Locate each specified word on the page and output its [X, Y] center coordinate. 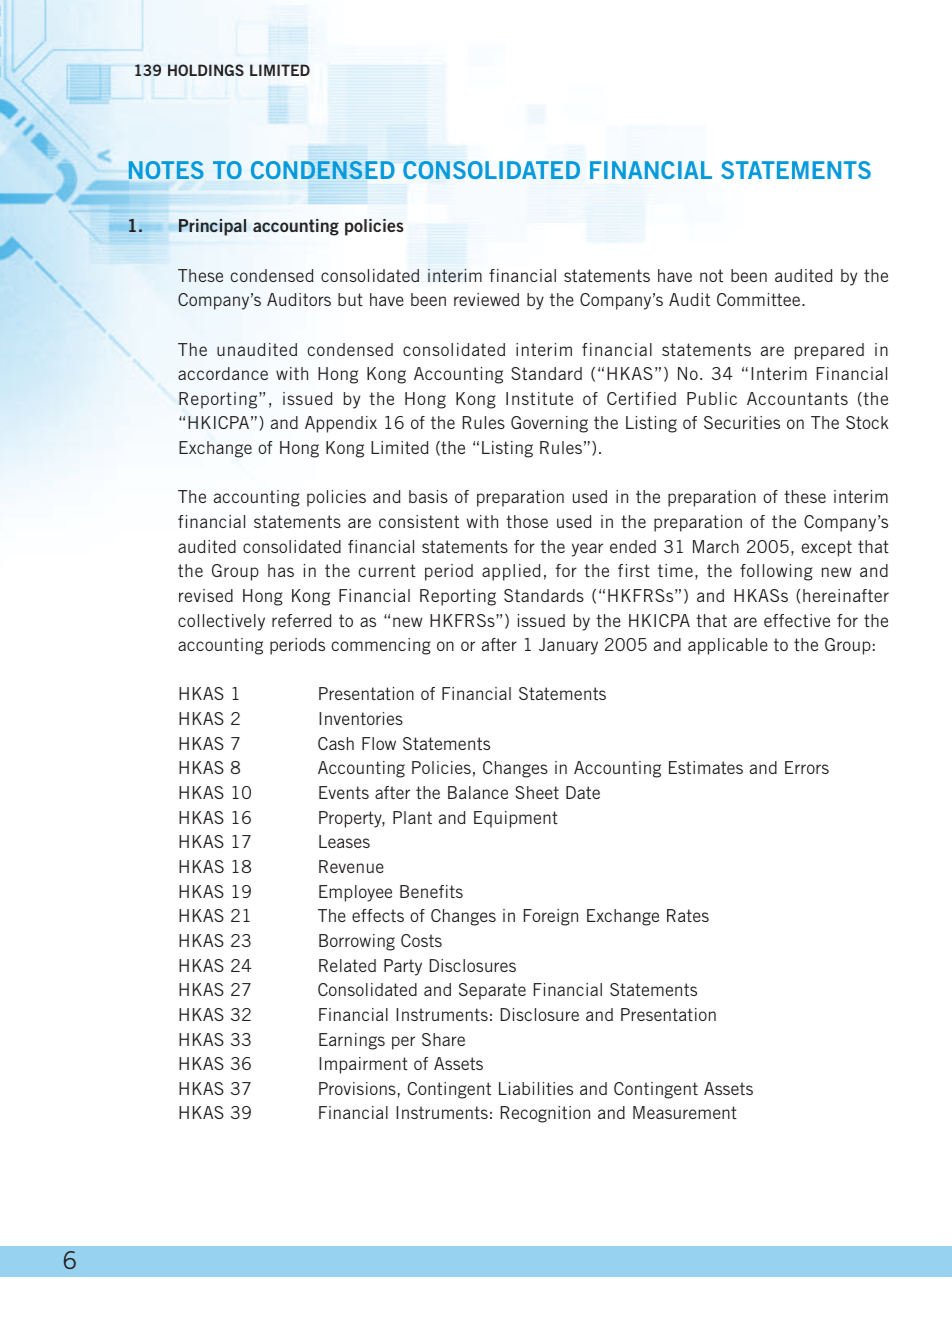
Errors [807, 767]
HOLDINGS [206, 70]
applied [511, 572]
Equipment [516, 819]
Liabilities [536, 1088]
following [776, 572]
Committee [760, 299]
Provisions [357, 1088]
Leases [344, 841]
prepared [829, 351]
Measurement [685, 1112]
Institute [539, 398]
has [281, 570]
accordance [223, 373]
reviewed [486, 299]
